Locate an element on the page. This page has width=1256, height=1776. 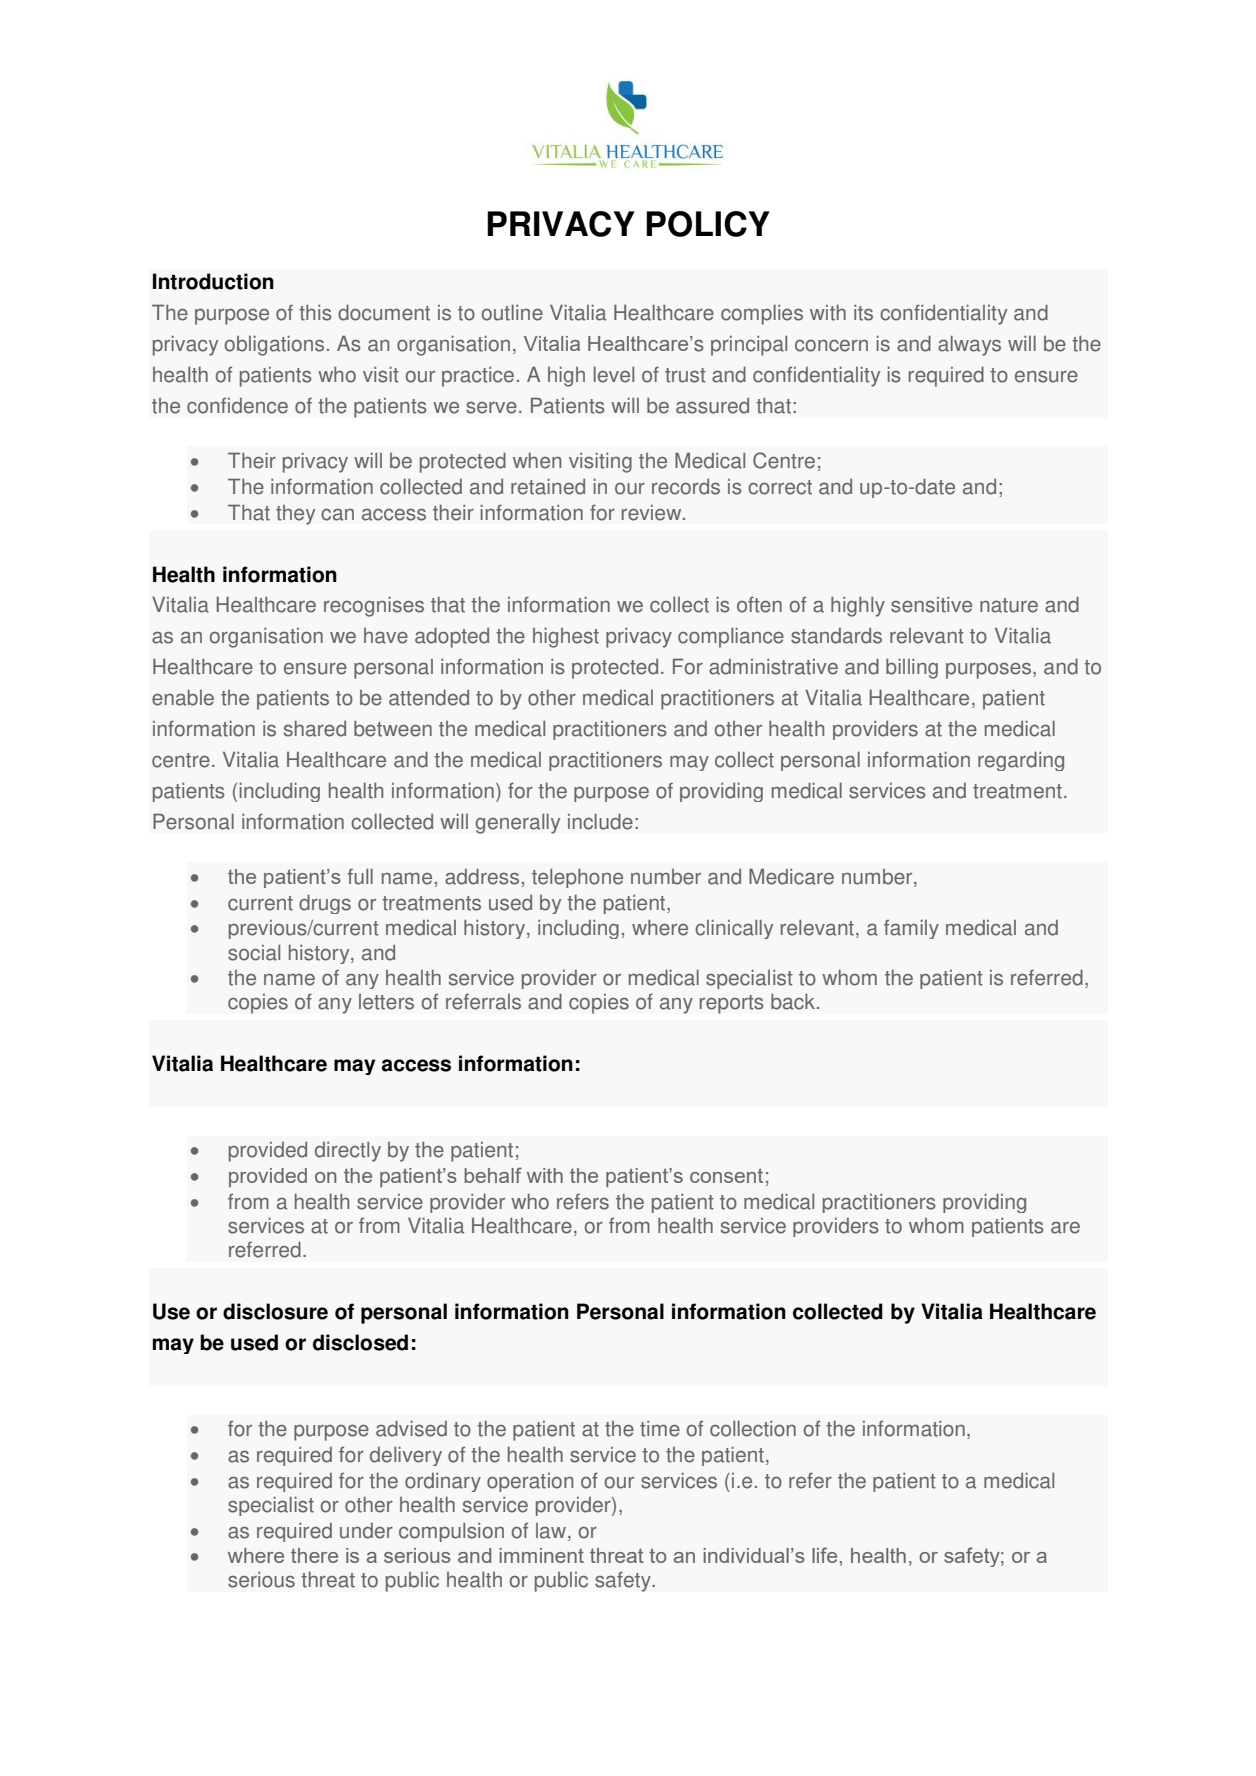
telephone is located at coordinates (577, 878).
